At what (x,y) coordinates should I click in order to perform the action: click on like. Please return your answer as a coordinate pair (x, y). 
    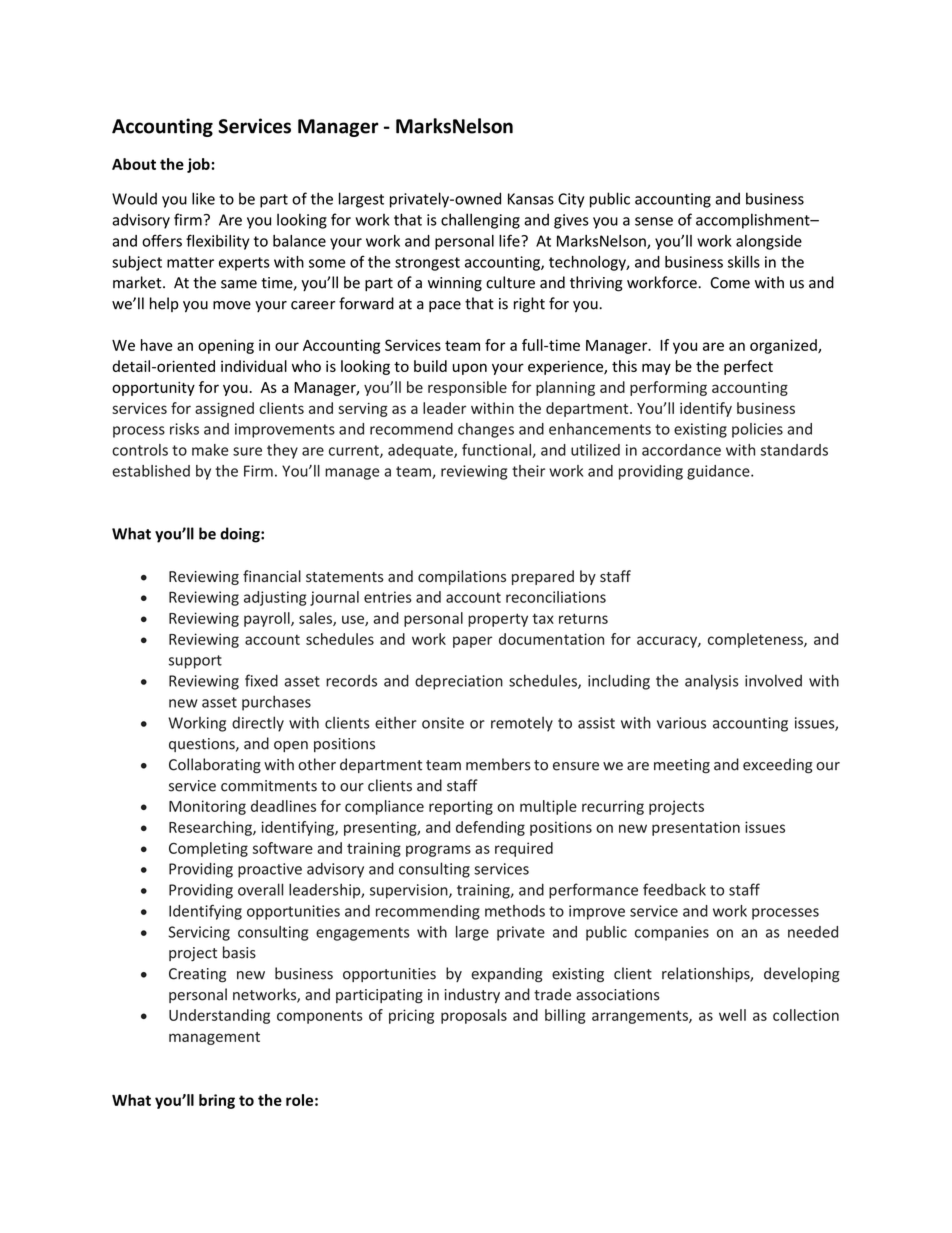
    Looking at the image, I should click on (203, 198).
